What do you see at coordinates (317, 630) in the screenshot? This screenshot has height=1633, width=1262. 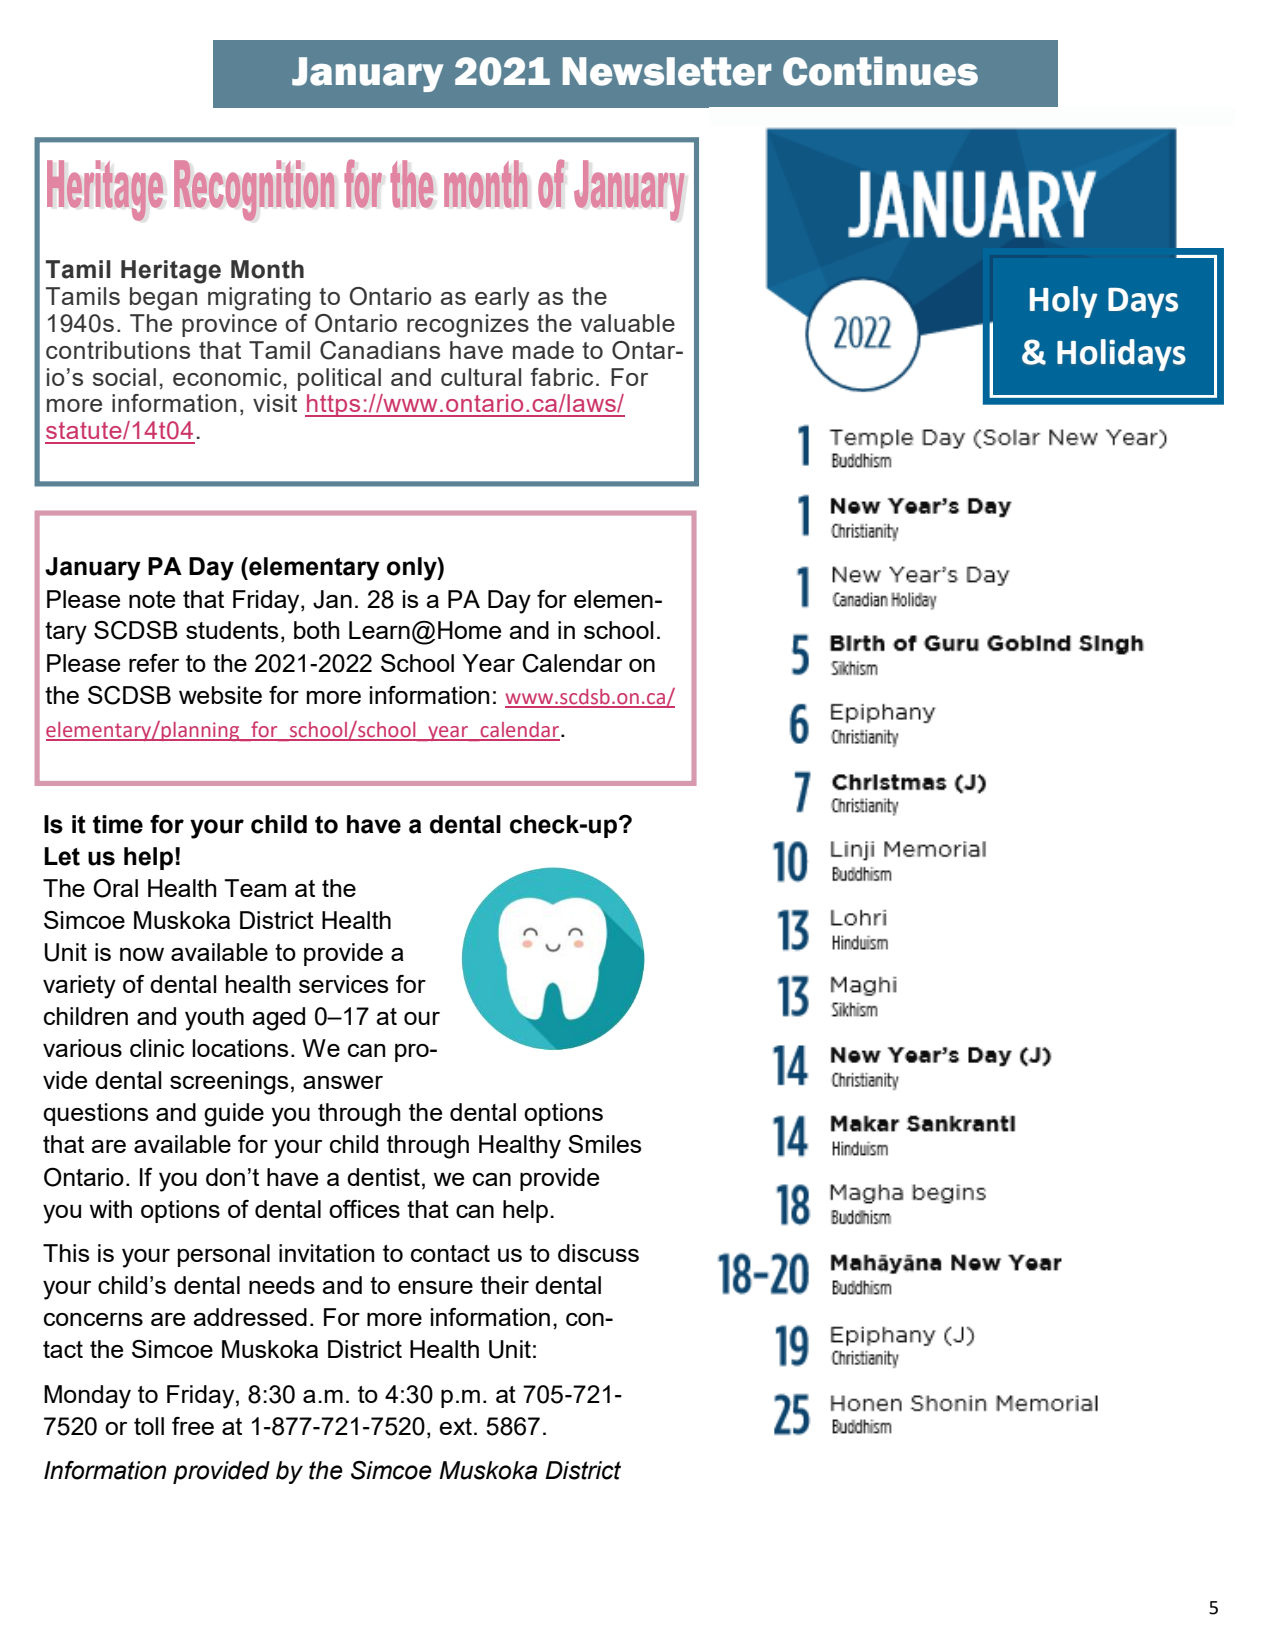 I see `both` at bounding box center [317, 630].
